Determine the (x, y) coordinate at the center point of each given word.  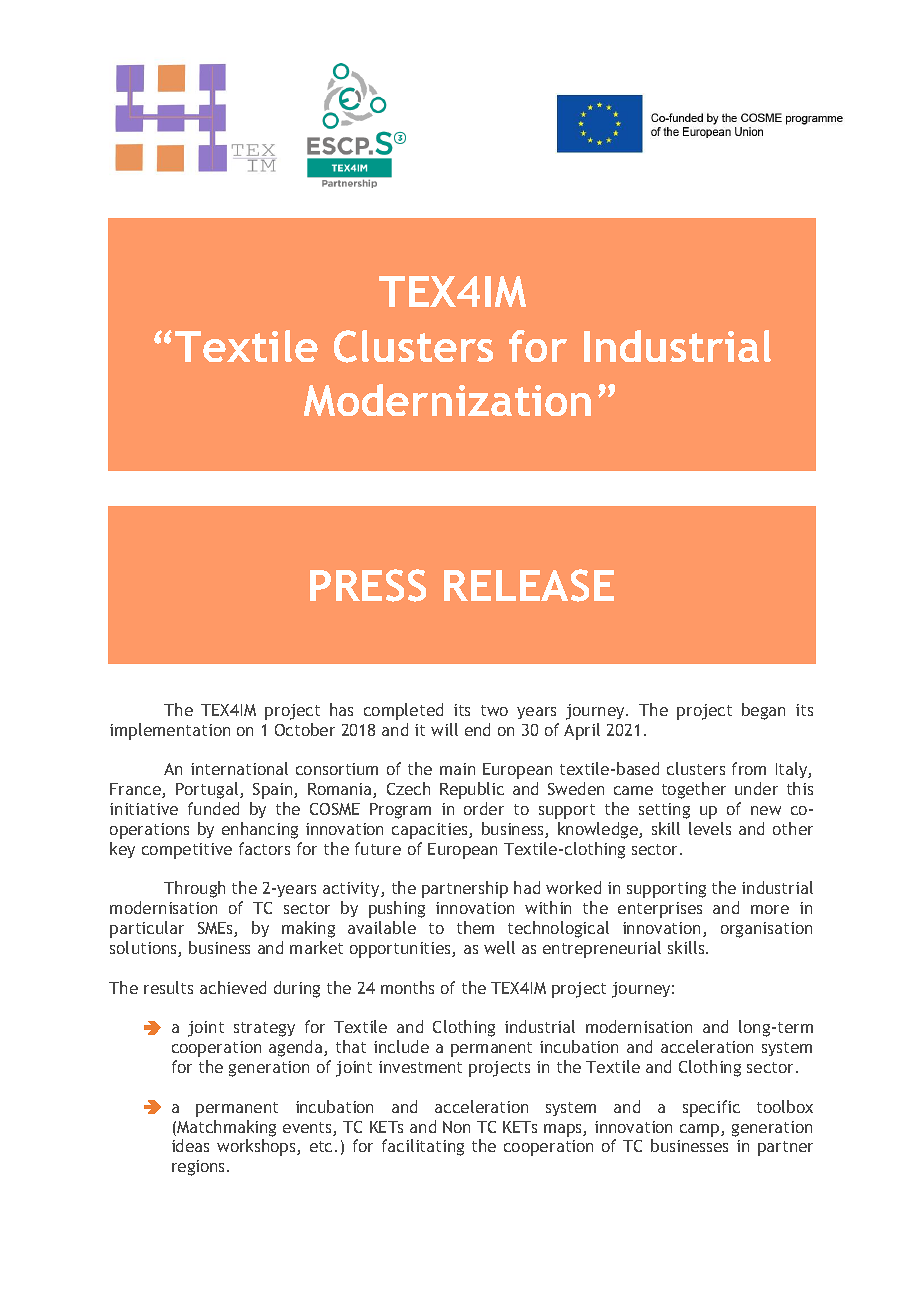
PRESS (368, 585)
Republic (472, 790)
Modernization (447, 400)
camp (701, 1130)
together (694, 790)
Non (456, 1127)
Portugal (208, 790)
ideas (190, 1145)
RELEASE (529, 585)
